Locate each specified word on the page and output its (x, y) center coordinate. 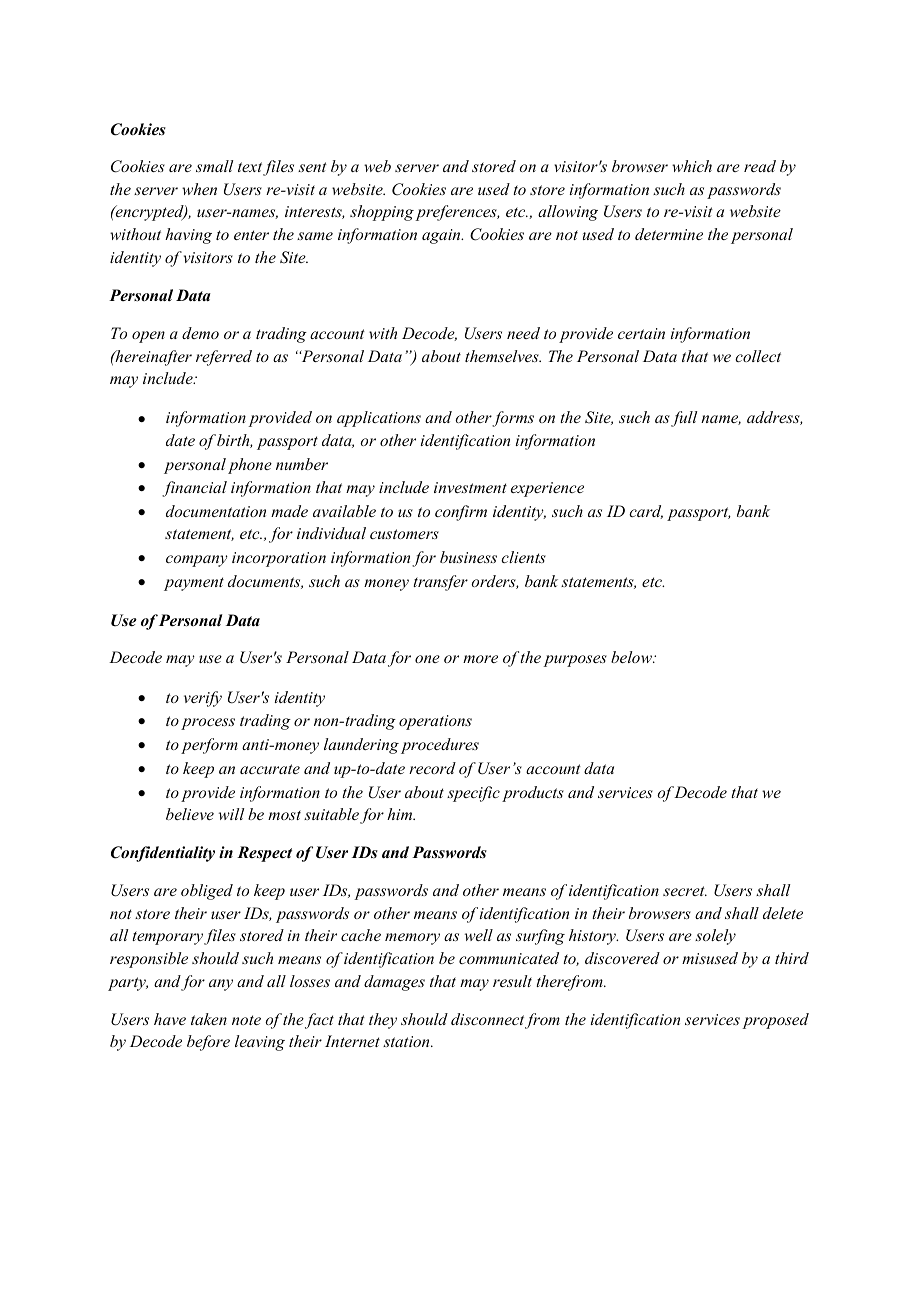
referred (224, 358)
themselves (503, 356)
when (199, 189)
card (646, 512)
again (442, 236)
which (692, 166)
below (632, 657)
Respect (264, 854)
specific (473, 794)
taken (209, 1019)
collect (758, 356)
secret (685, 891)
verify (203, 699)
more (480, 659)
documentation (216, 511)
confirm (461, 513)
